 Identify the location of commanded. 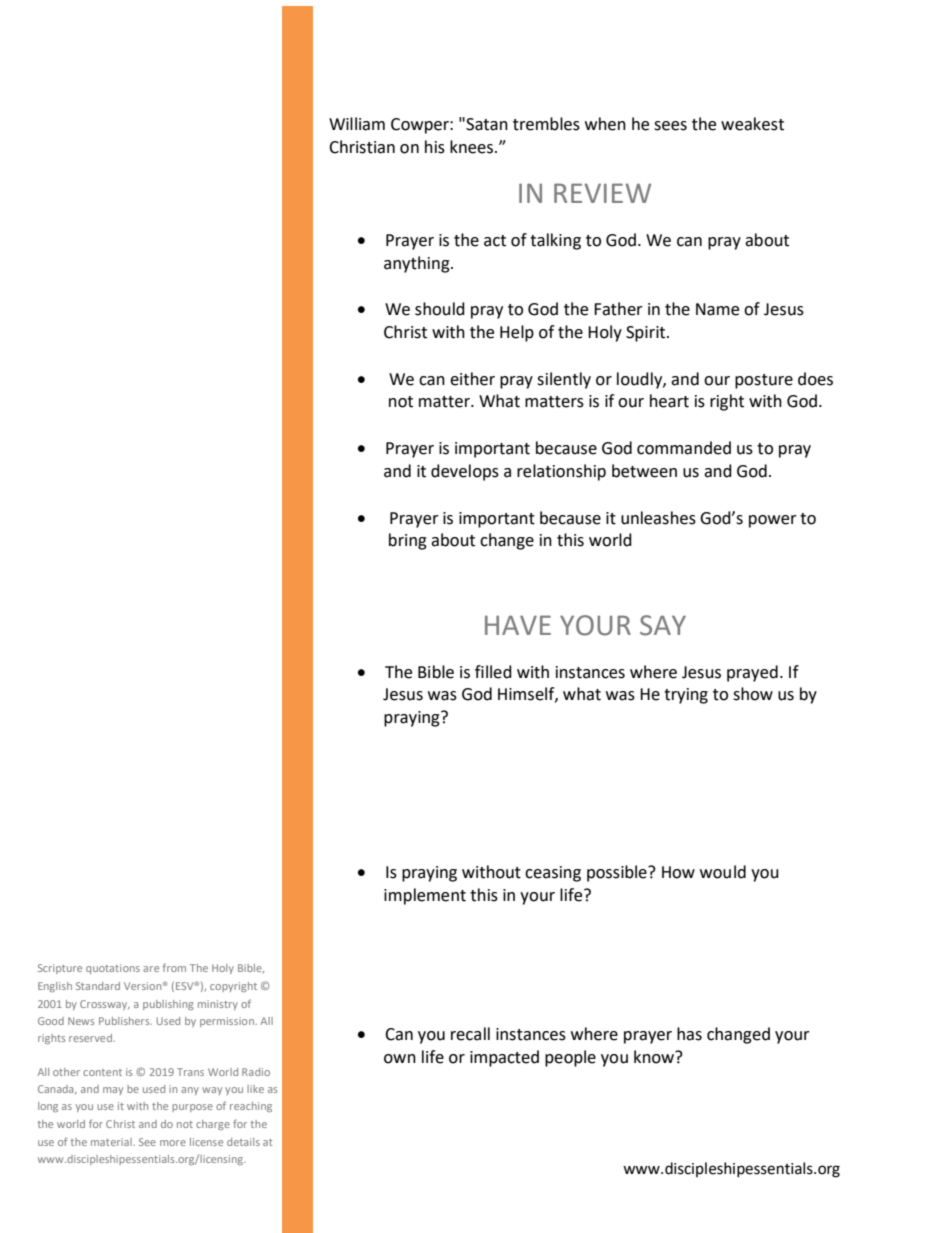
(684, 448).
